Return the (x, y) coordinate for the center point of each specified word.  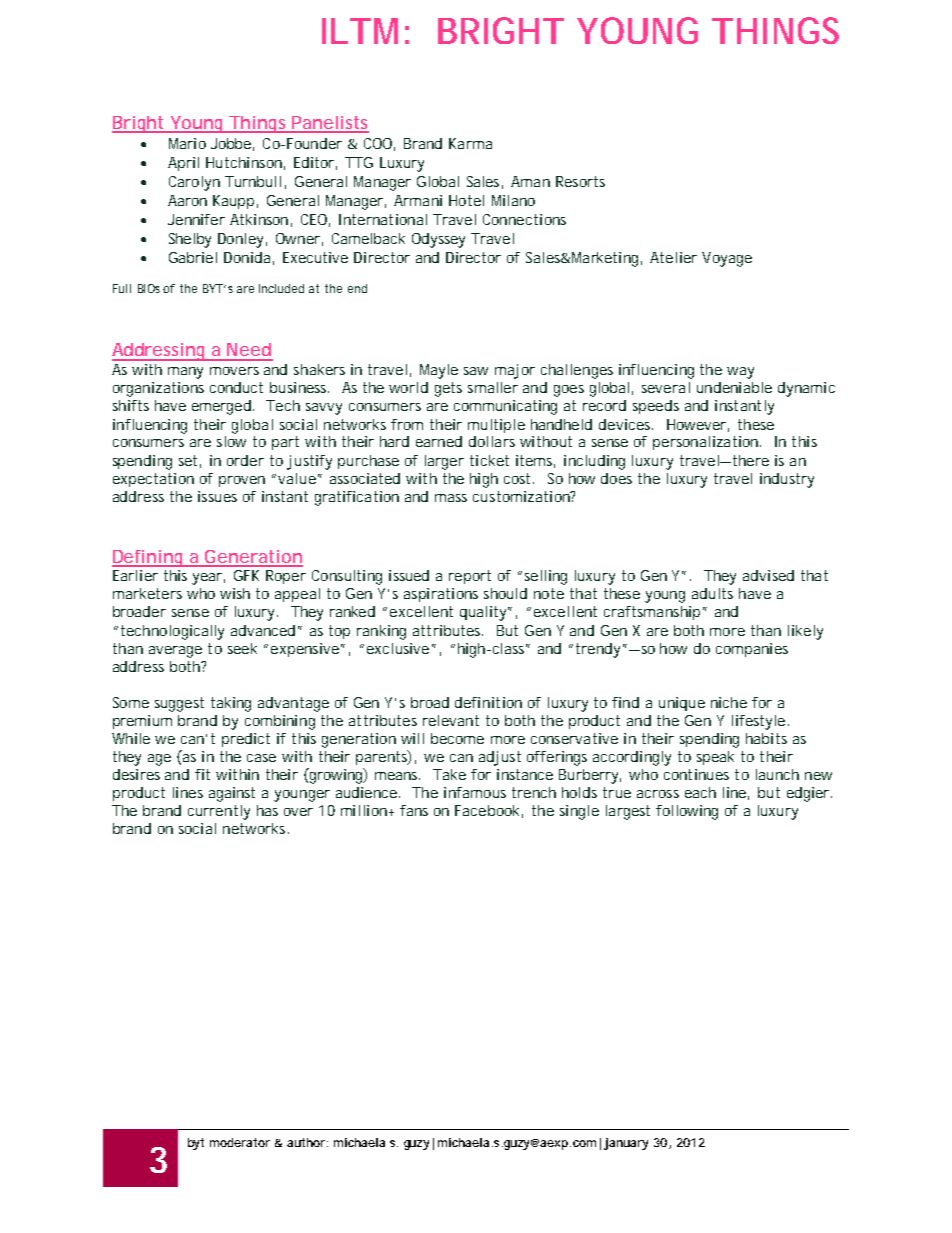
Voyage (727, 259)
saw (476, 371)
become (457, 738)
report (470, 577)
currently (219, 812)
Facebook (489, 811)
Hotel (466, 200)
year (208, 579)
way (740, 373)
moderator (240, 1142)
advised (768, 575)
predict (246, 740)
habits (766, 738)
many (185, 373)
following (687, 812)
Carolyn (194, 183)
